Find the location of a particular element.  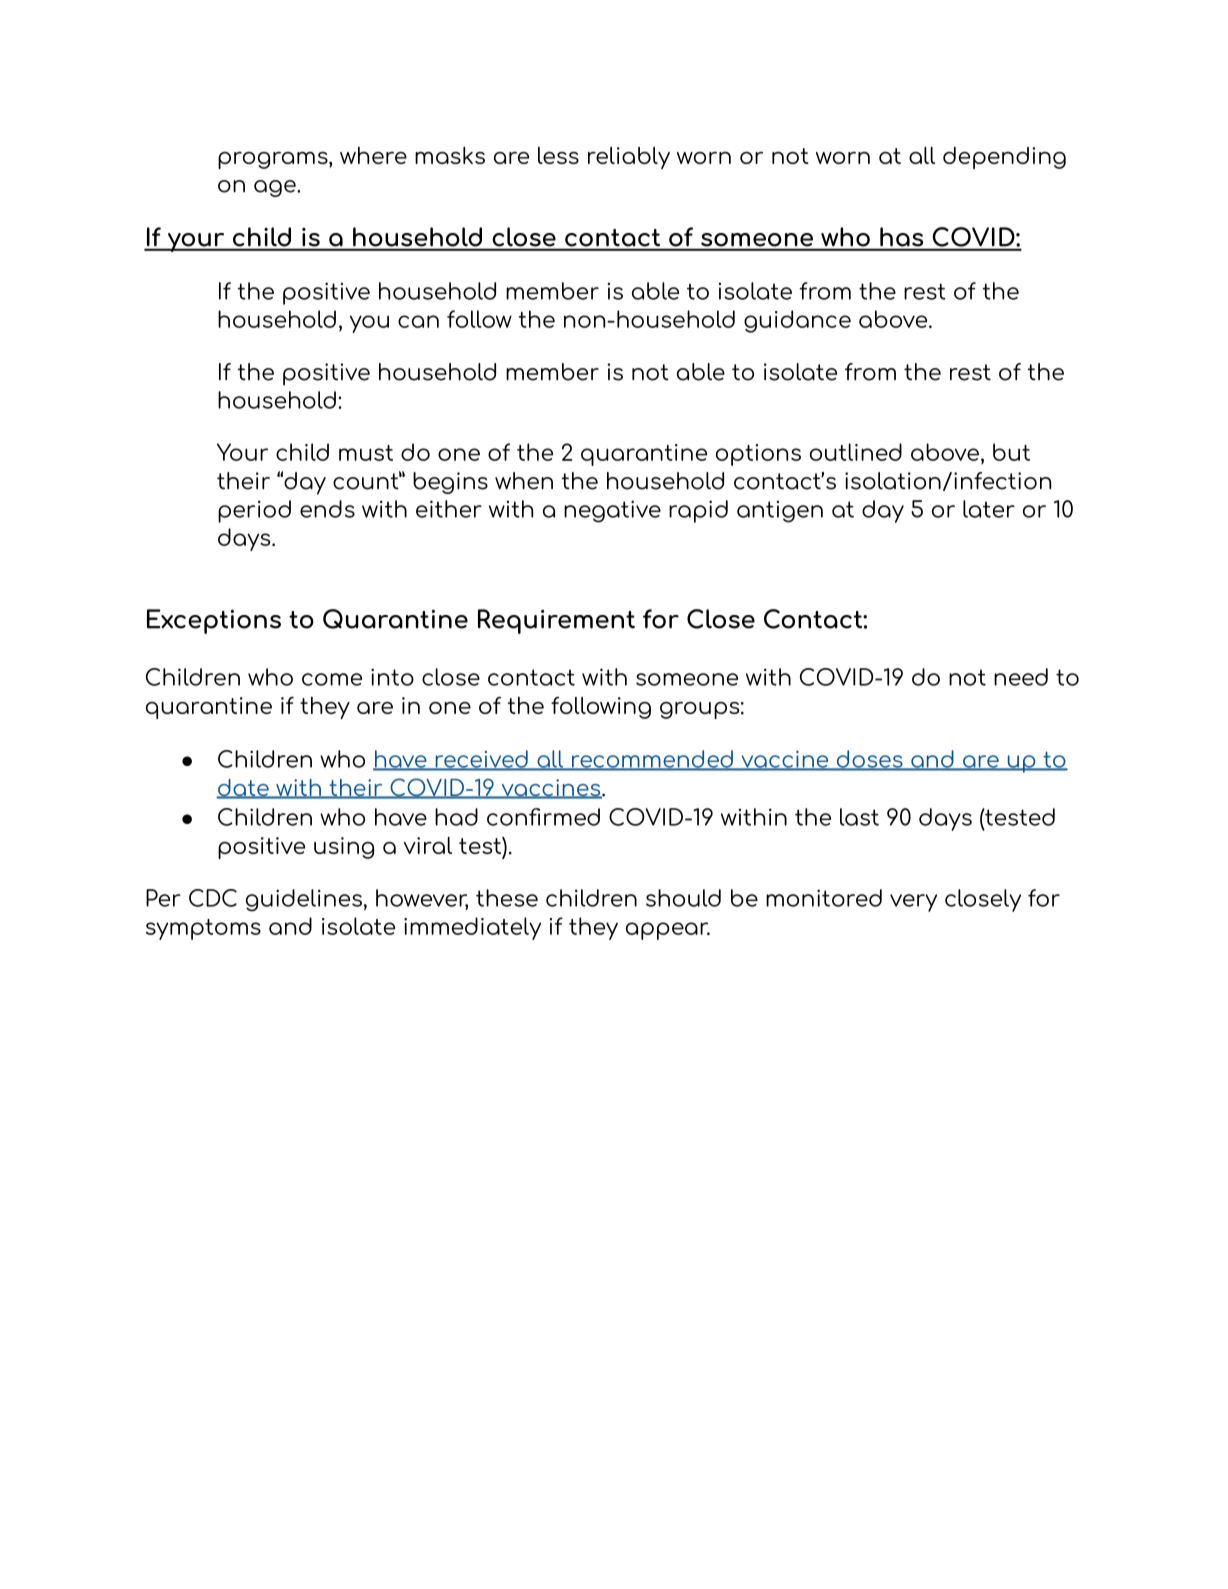

later is located at coordinates (989, 509).
